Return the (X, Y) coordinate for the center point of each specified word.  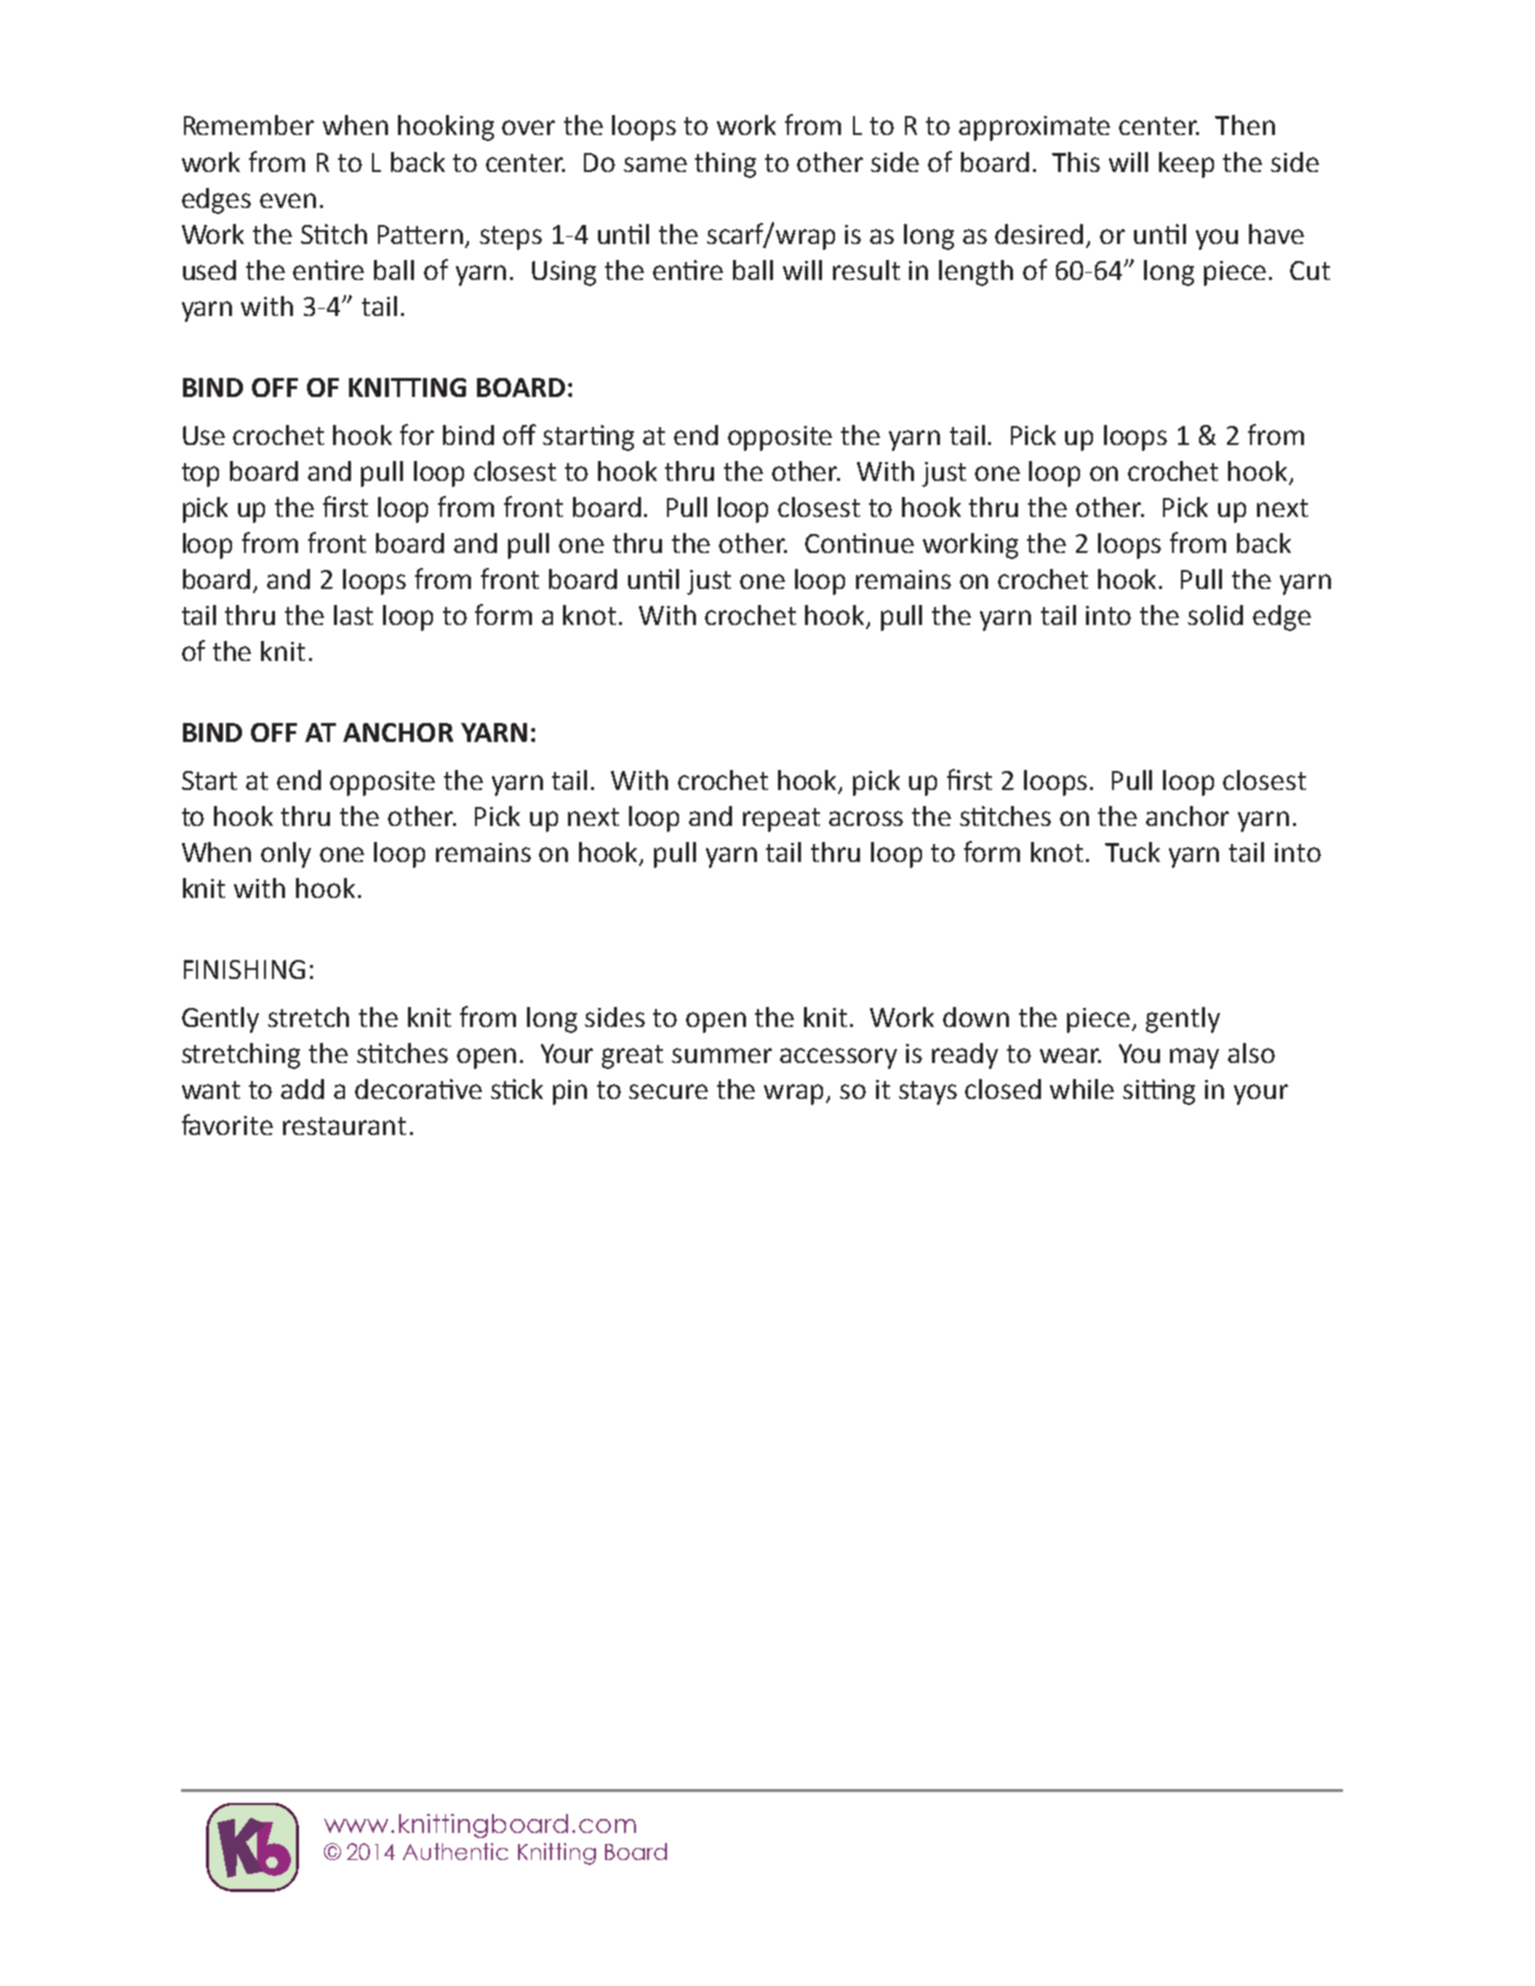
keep (1186, 165)
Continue (859, 543)
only (286, 855)
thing (725, 165)
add (302, 1089)
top (200, 475)
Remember (249, 125)
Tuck (1132, 852)
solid (1215, 615)
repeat (781, 820)
